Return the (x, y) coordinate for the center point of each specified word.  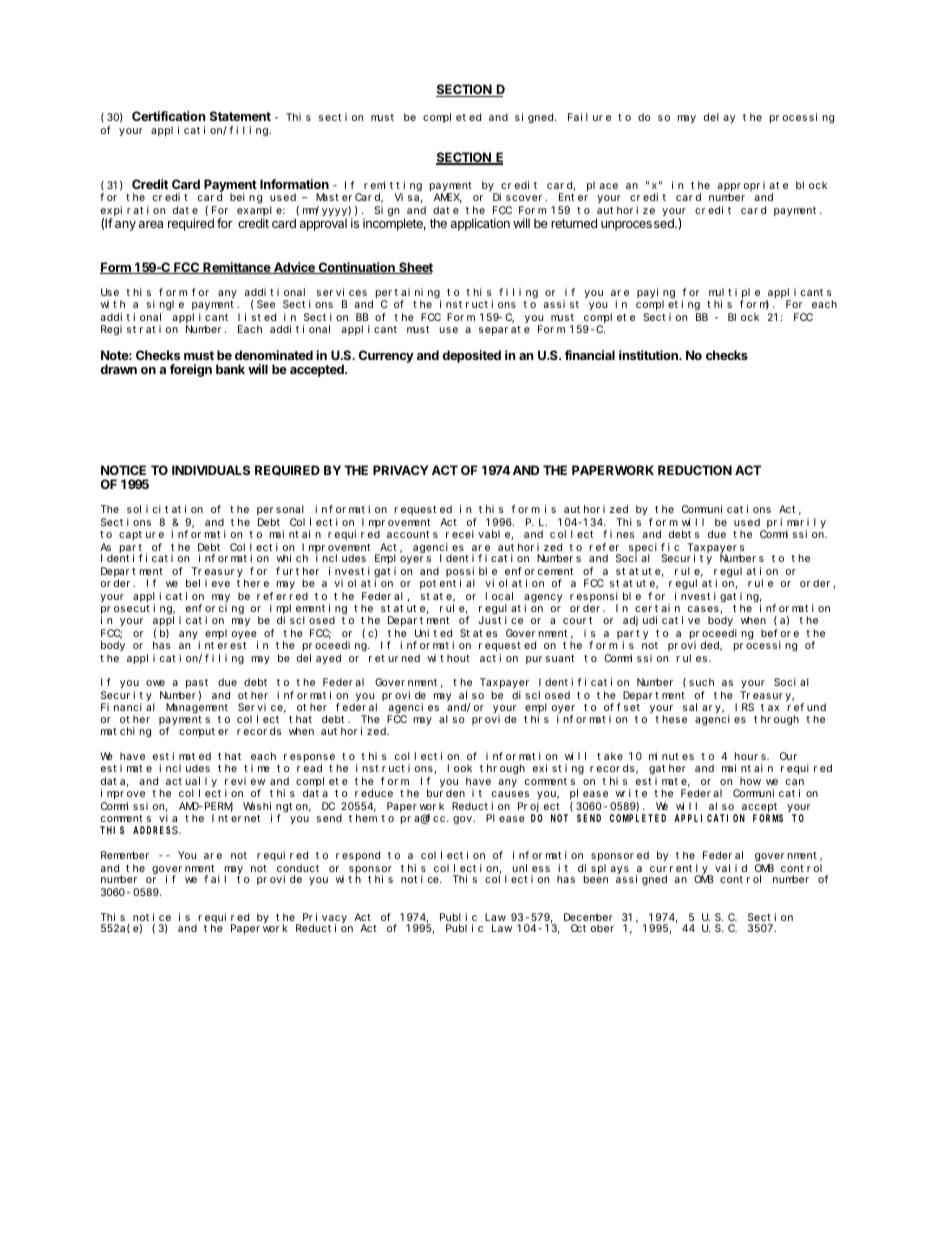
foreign (191, 370)
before (780, 633)
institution (649, 355)
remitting (393, 186)
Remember (125, 855)
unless (531, 868)
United (433, 633)
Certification (168, 116)
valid (731, 868)
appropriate (752, 186)
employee (231, 635)
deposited (471, 356)
